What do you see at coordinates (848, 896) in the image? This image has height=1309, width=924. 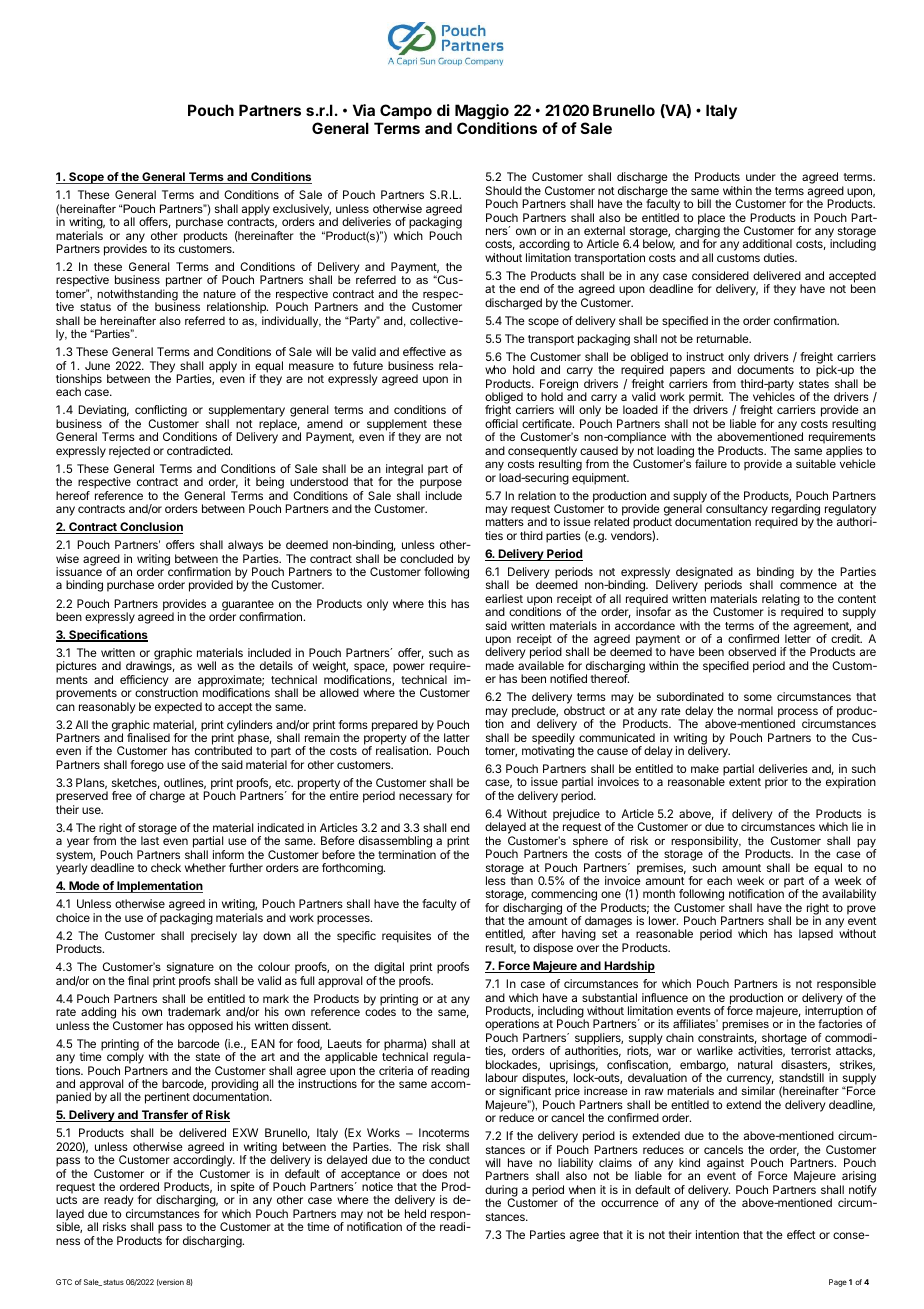 I see `availability` at bounding box center [848, 896].
